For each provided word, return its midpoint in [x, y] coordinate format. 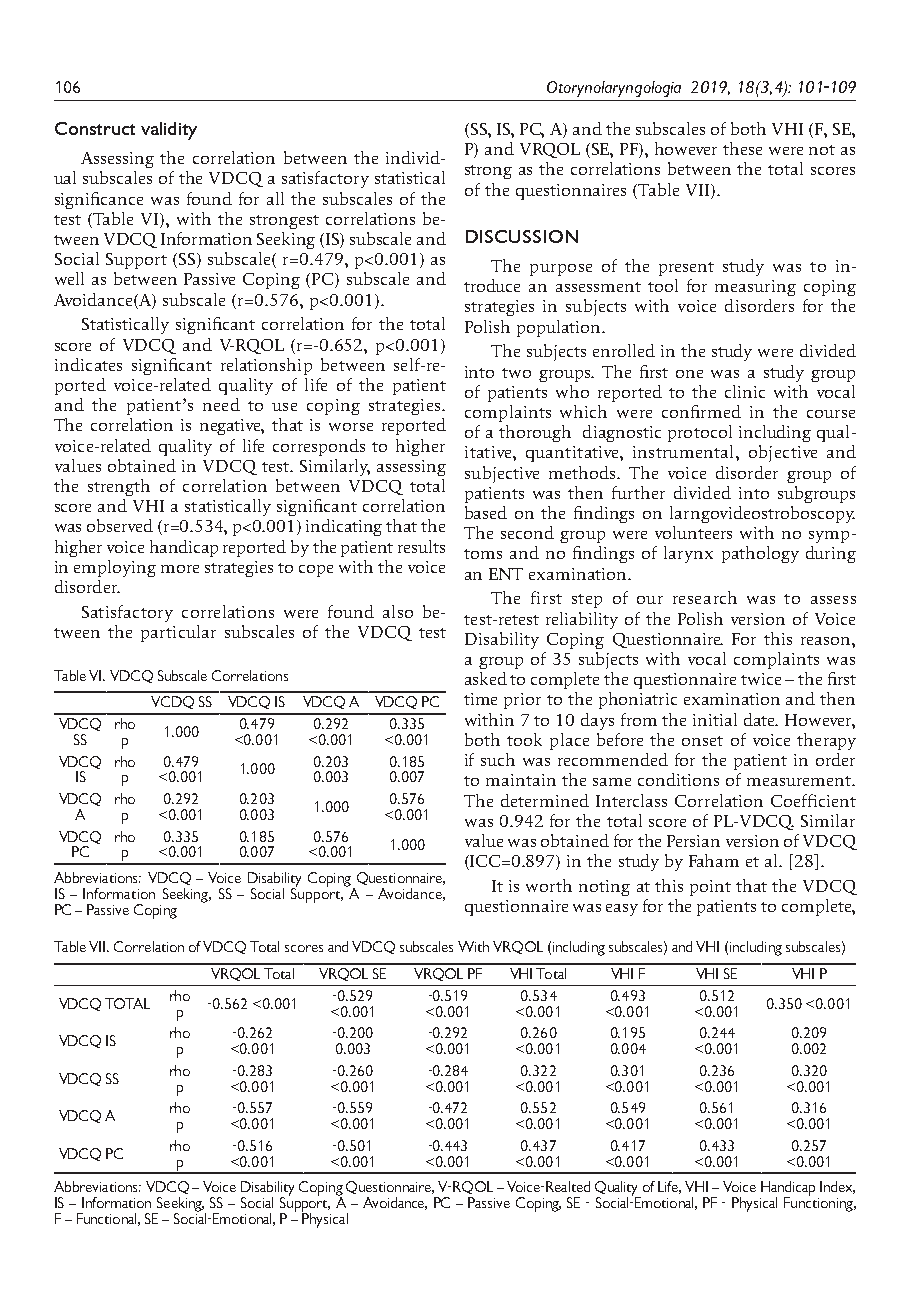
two [516, 373]
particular [178, 633]
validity [169, 131]
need [221, 404]
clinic [745, 391]
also [398, 611]
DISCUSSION [522, 236]
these [742, 148]
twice [761, 679]
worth [549, 885]
